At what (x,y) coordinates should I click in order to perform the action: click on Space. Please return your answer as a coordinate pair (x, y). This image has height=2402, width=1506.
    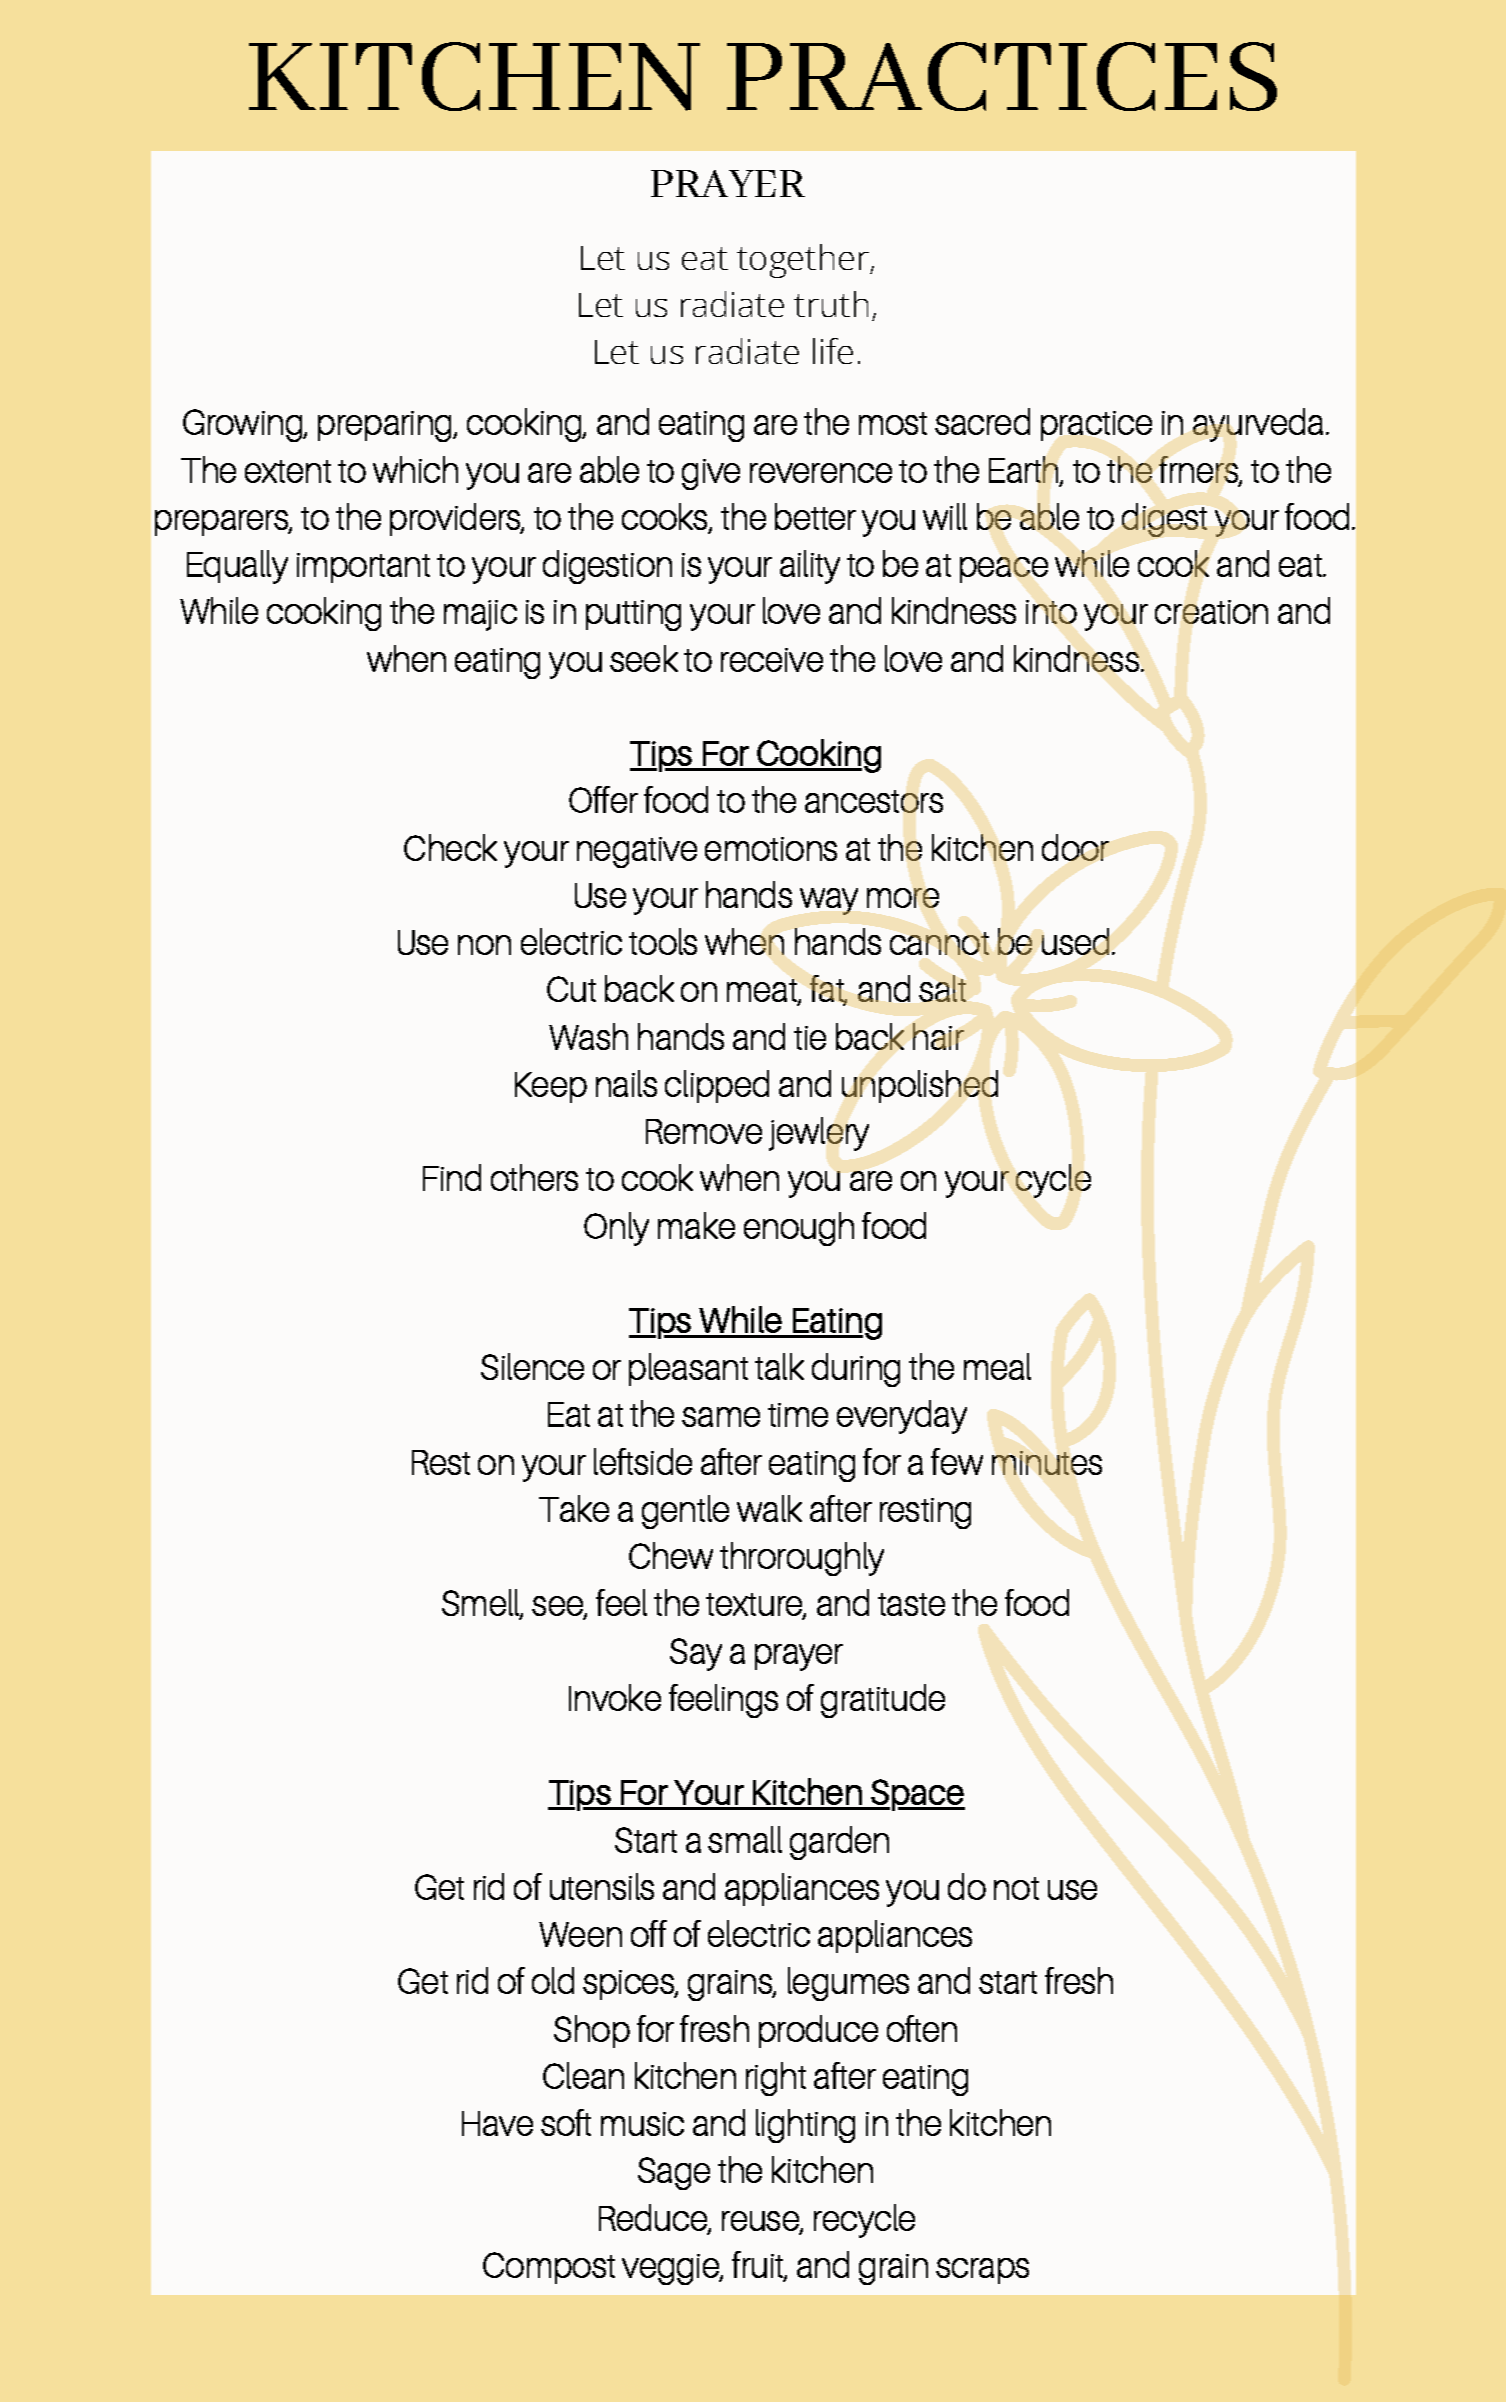
    Looking at the image, I should click on (917, 1795).
